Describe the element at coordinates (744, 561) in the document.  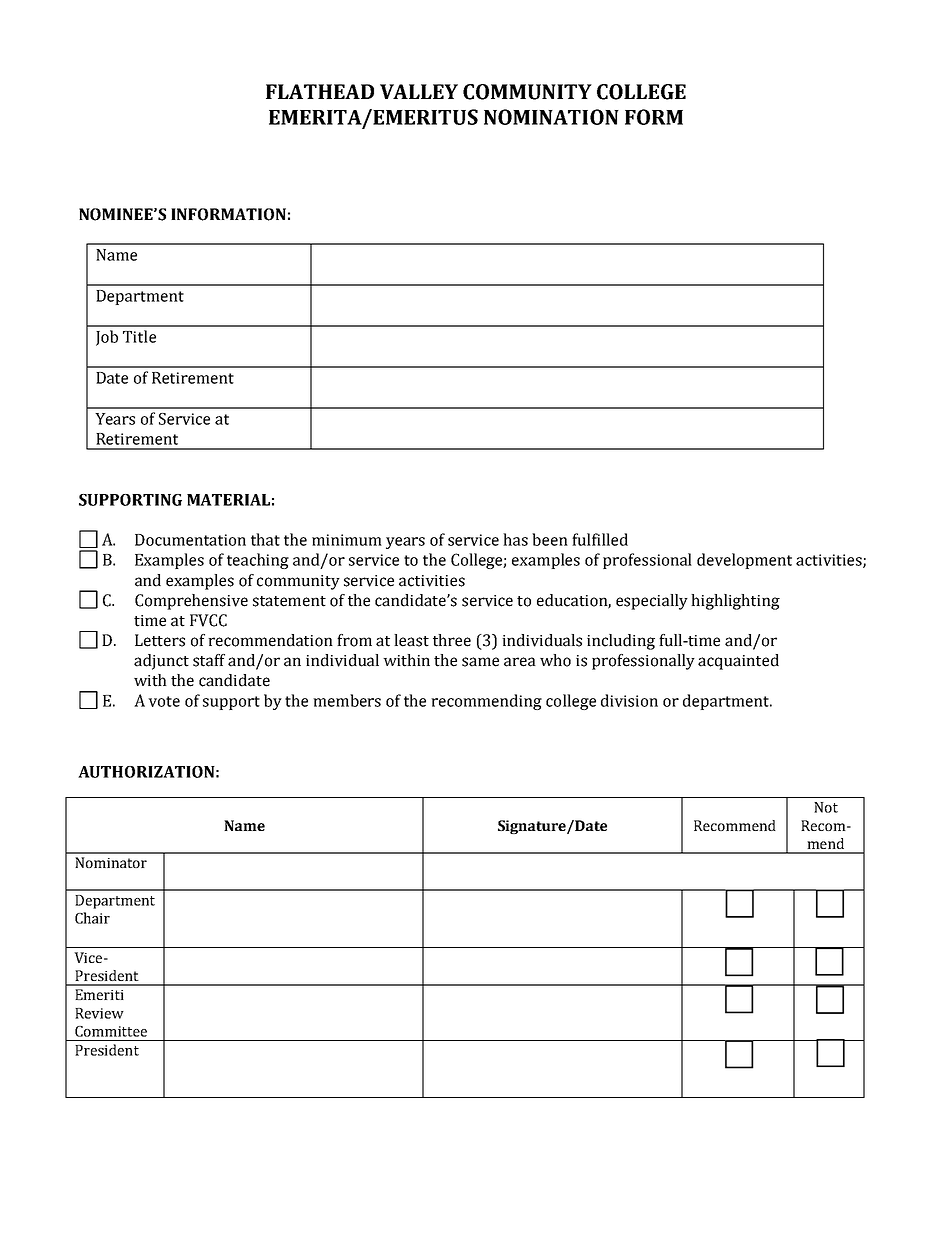
I see `development` at that location.
